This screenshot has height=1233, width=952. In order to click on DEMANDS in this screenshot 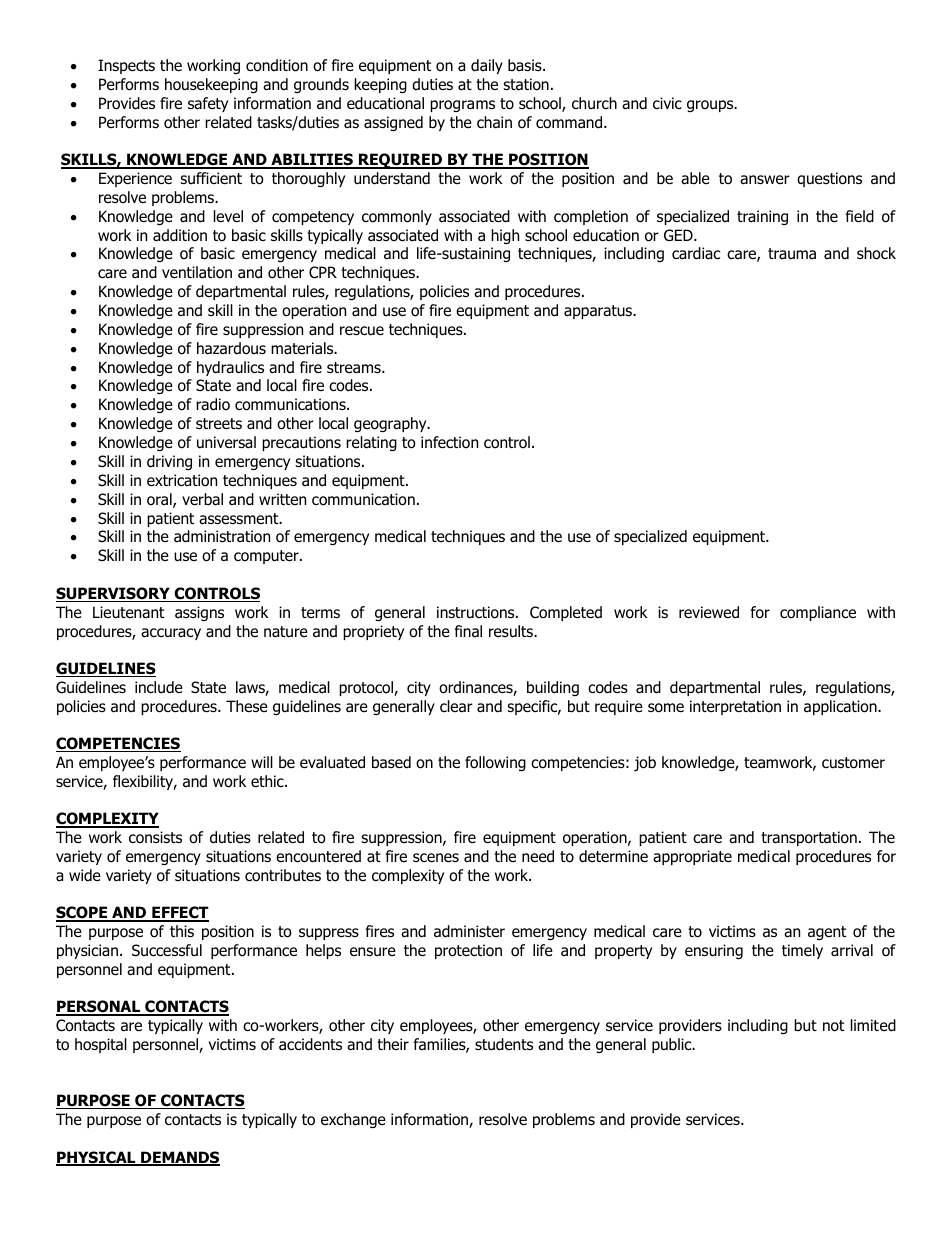, I will do `click(179, 1158)`.
